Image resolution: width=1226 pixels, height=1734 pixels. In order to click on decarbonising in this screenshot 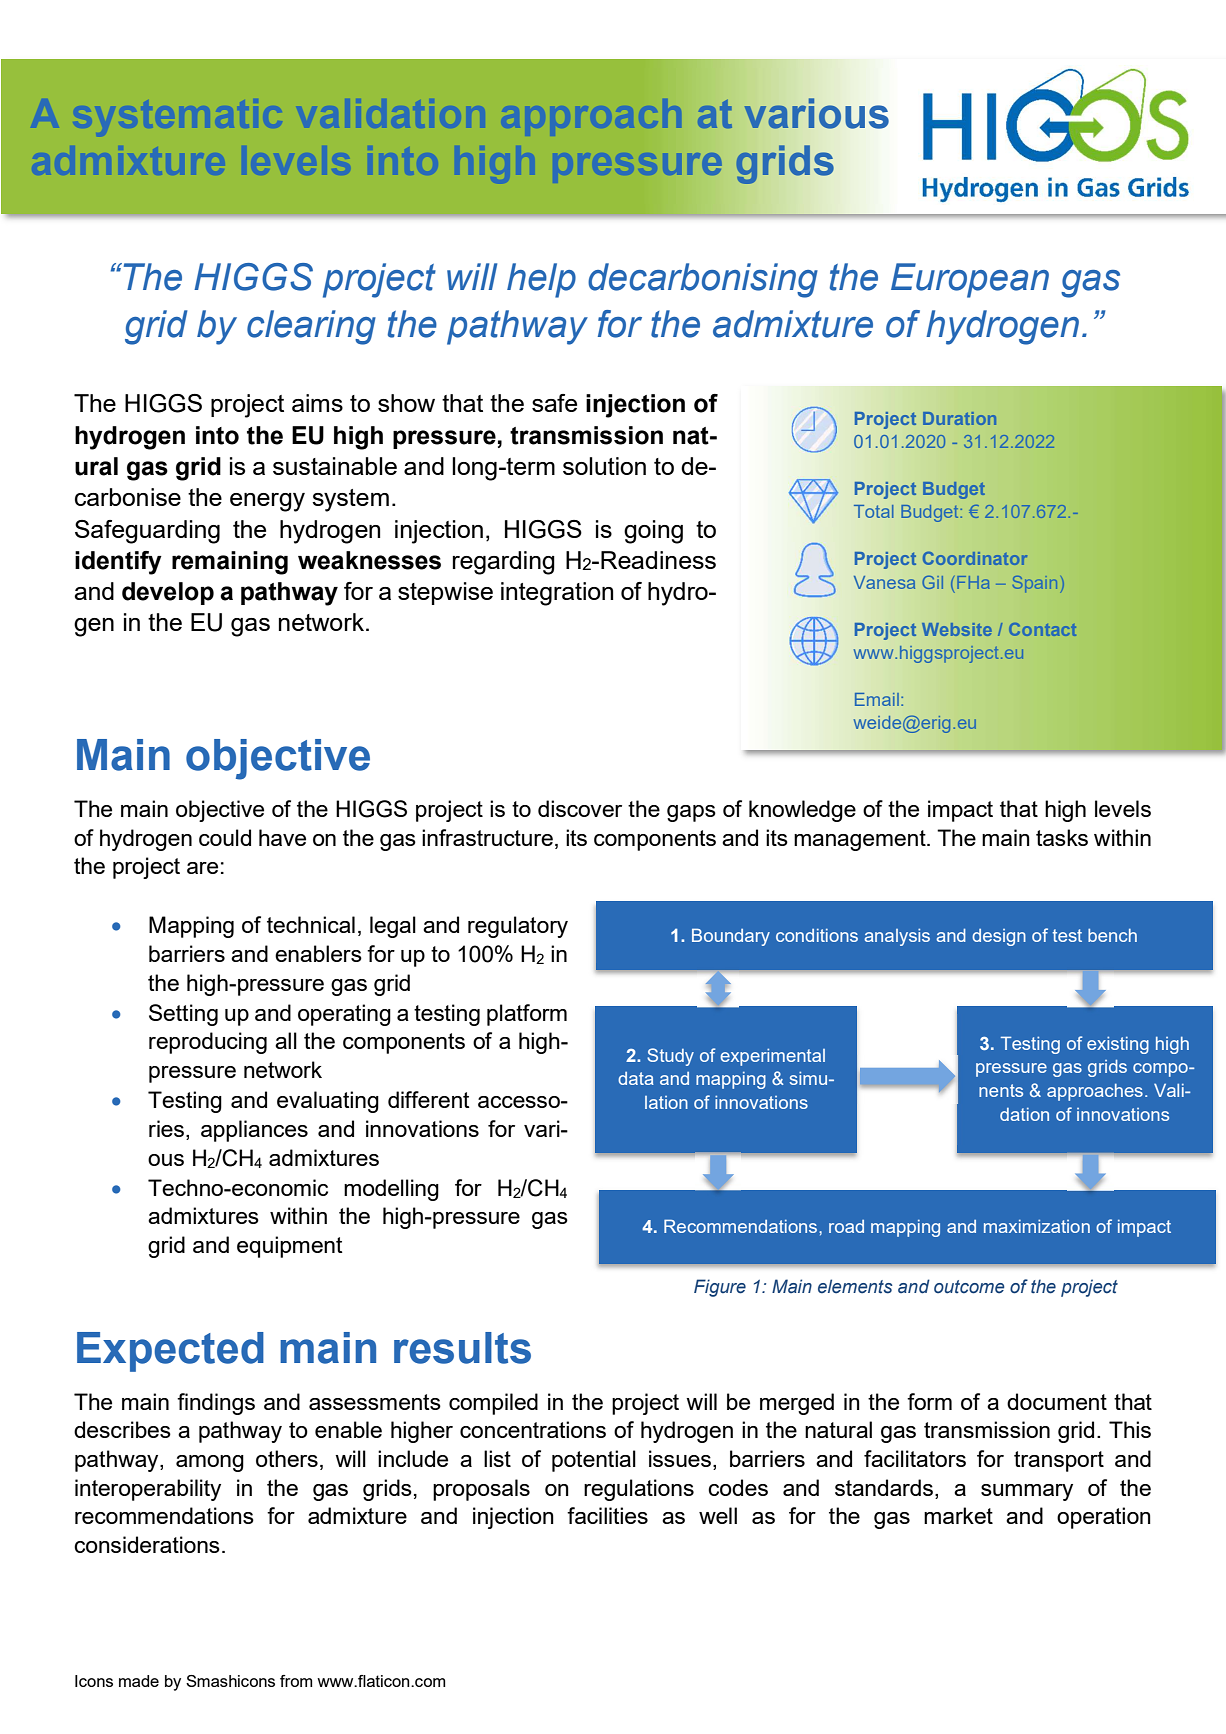, I will do `click(703, 280)`.
